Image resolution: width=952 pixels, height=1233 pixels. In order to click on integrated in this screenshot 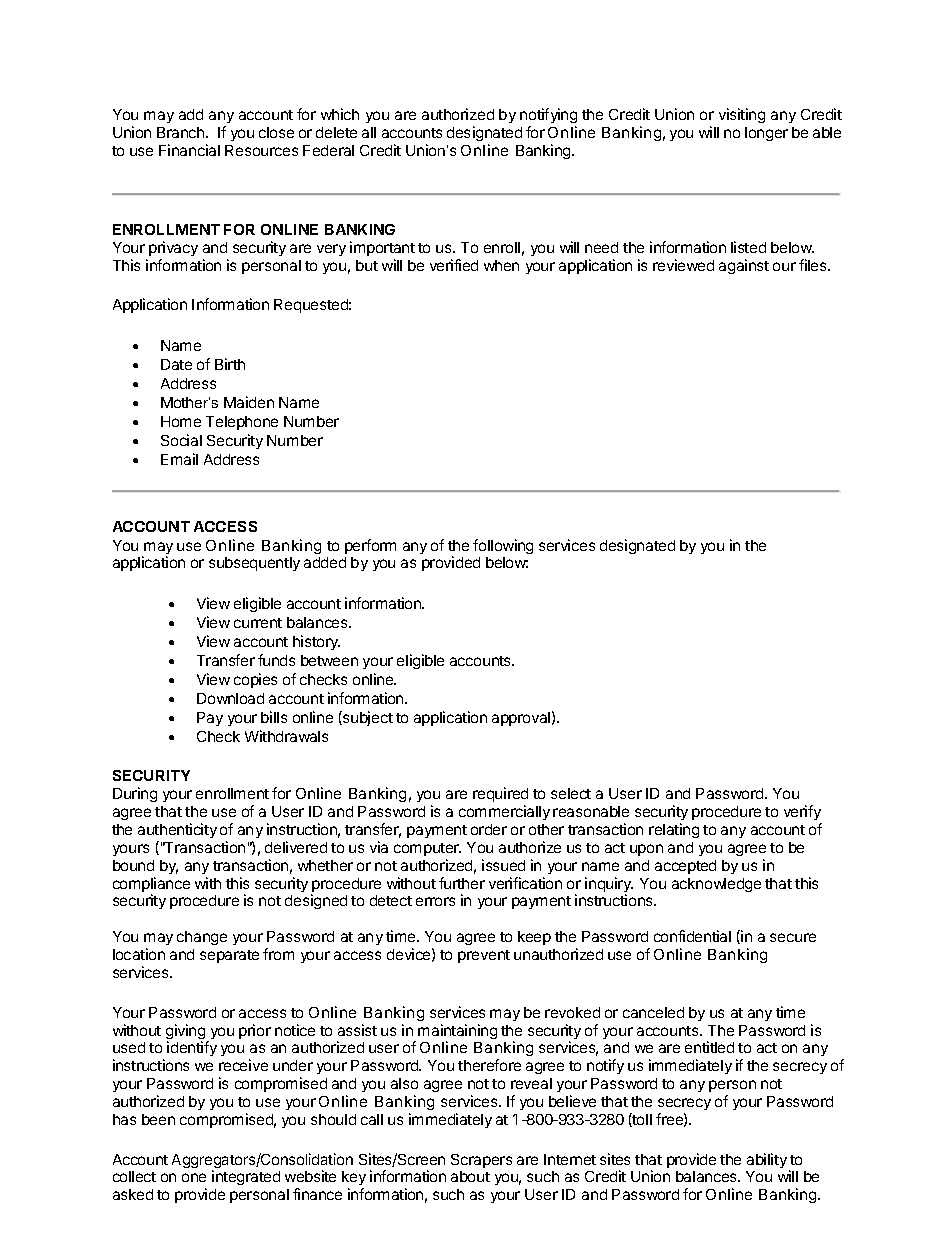, I will do `click(246, 1177)`.
